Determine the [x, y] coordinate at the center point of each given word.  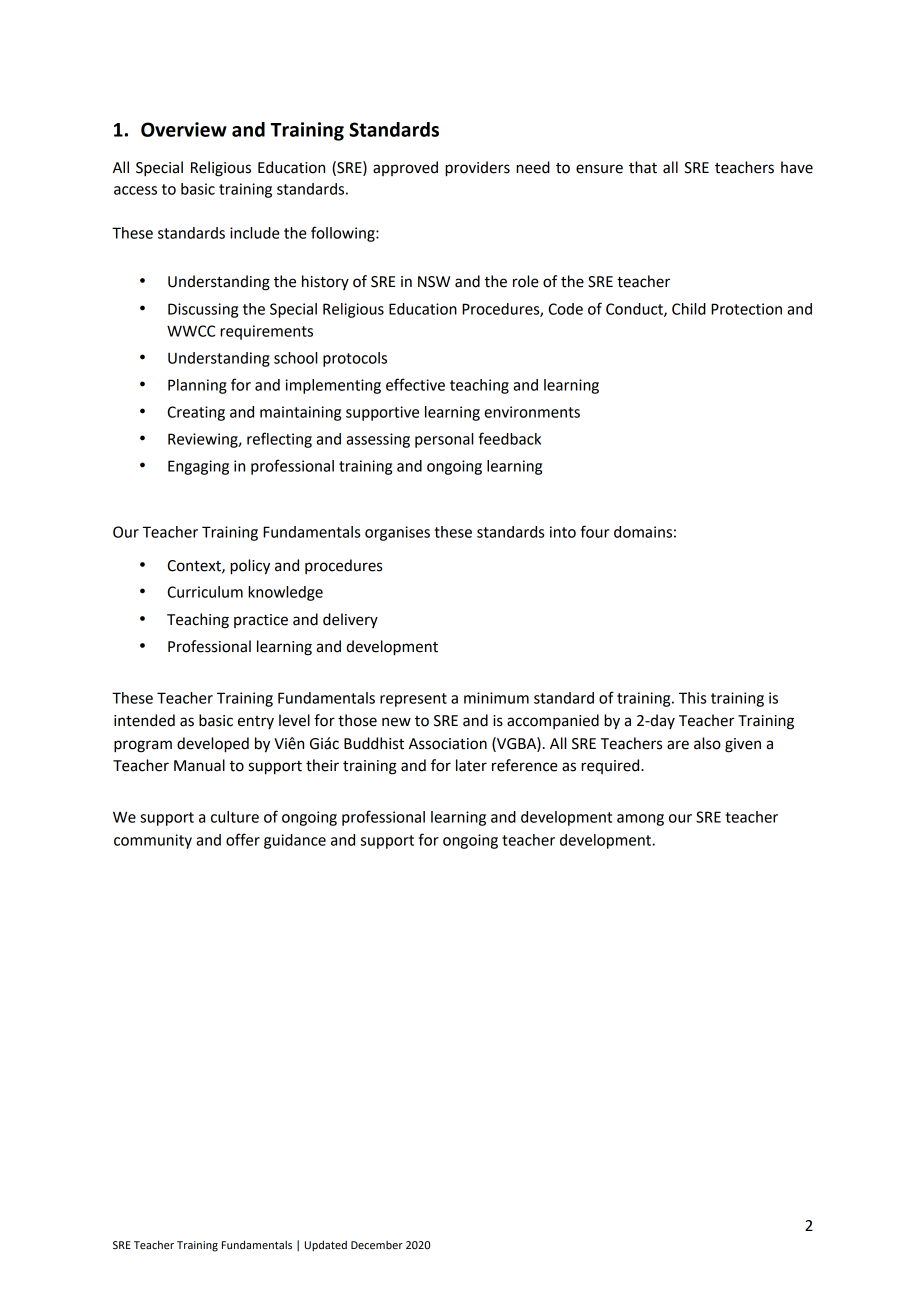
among [640, 820]
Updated [326, 1246]
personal [444, 440]
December [377, 1245]
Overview [184, 129]
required [611, 766]
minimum [496, 698]
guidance [295, 841]
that [643, 167]
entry [256, 722]
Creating [196, 413]
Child [689, 309]
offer [243, 839]
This [692, 698]
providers [477, 169]
